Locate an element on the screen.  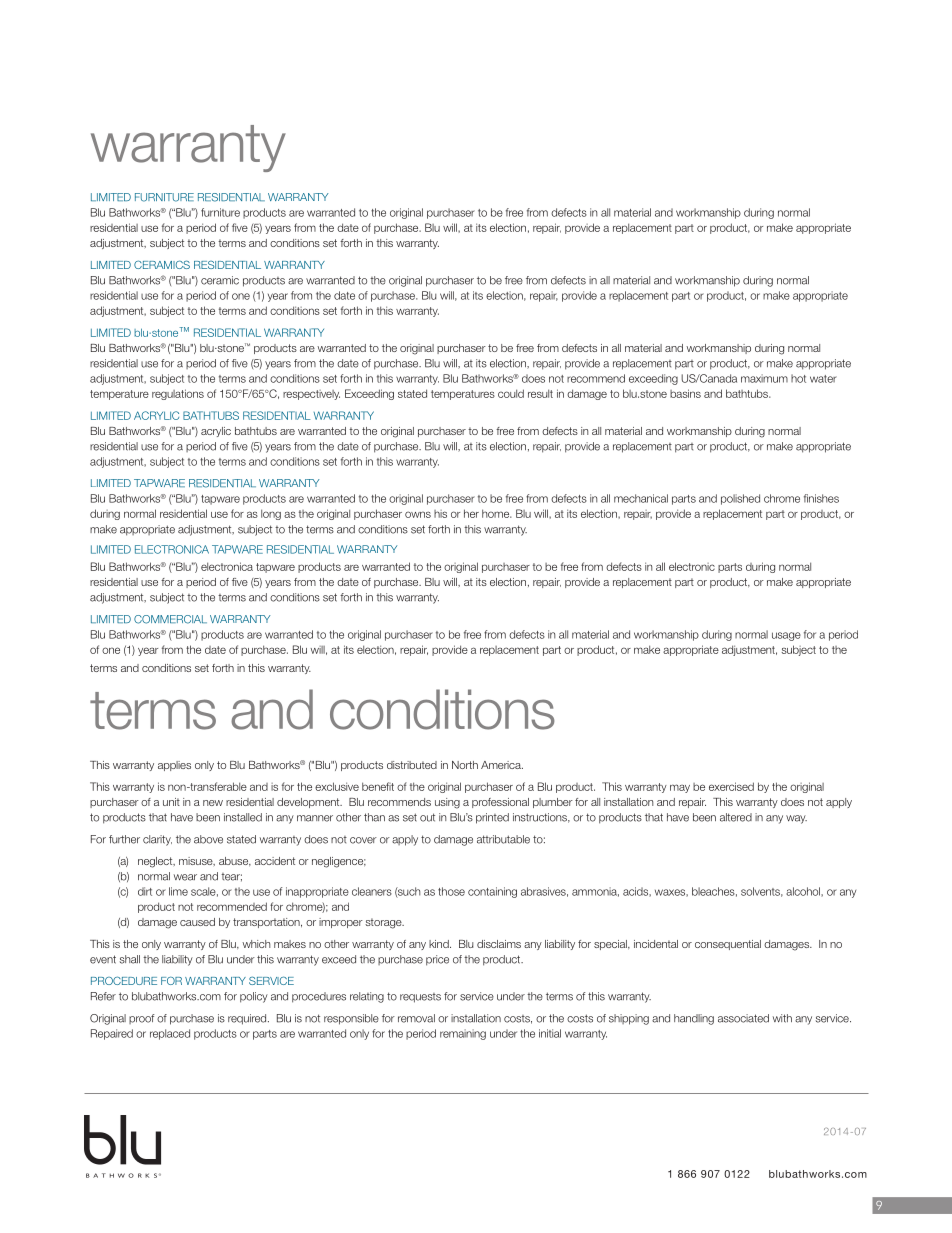
associated is located at coordinates (743, 1018).
